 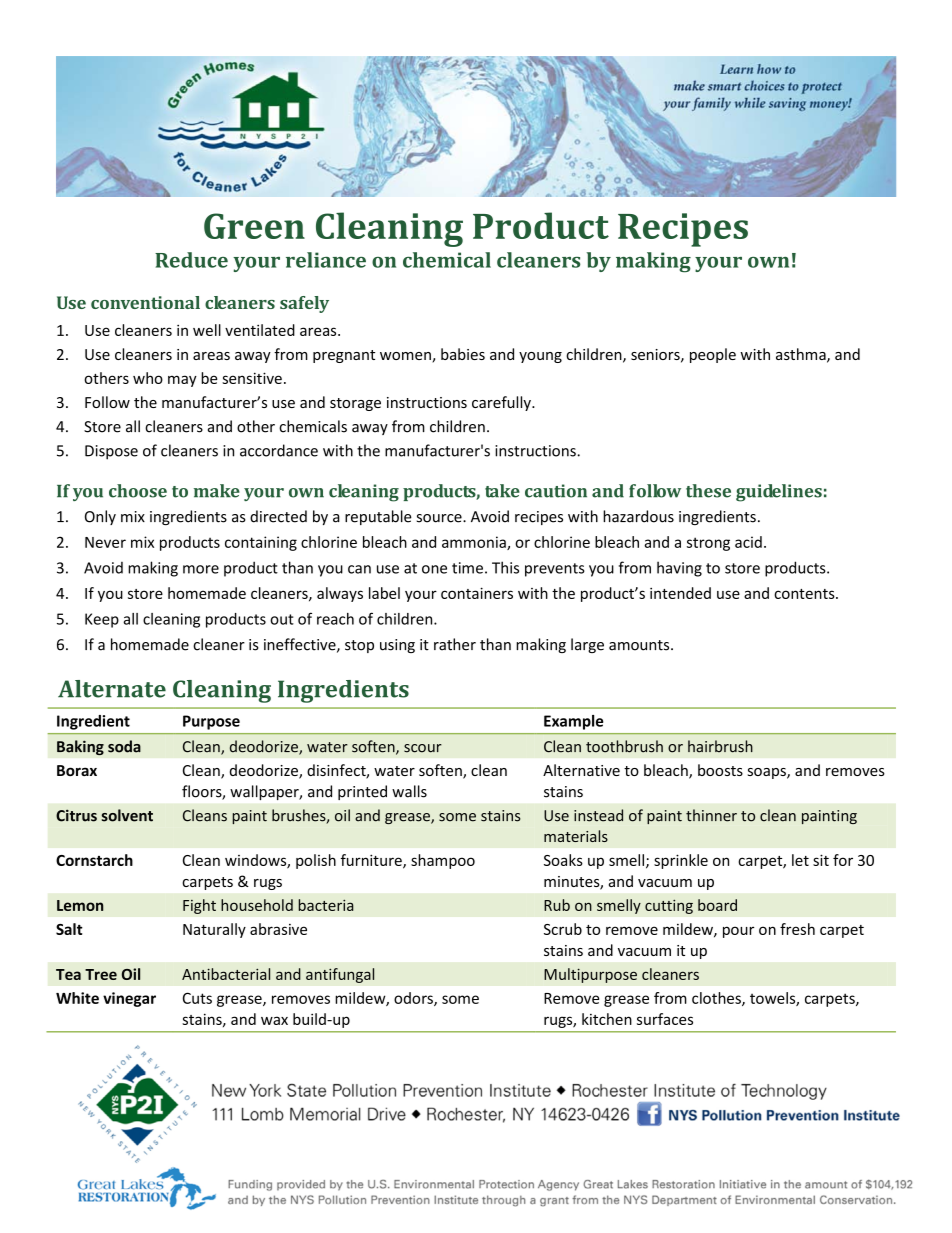 I want to click on Reduce, so click(x=191, y=260).
